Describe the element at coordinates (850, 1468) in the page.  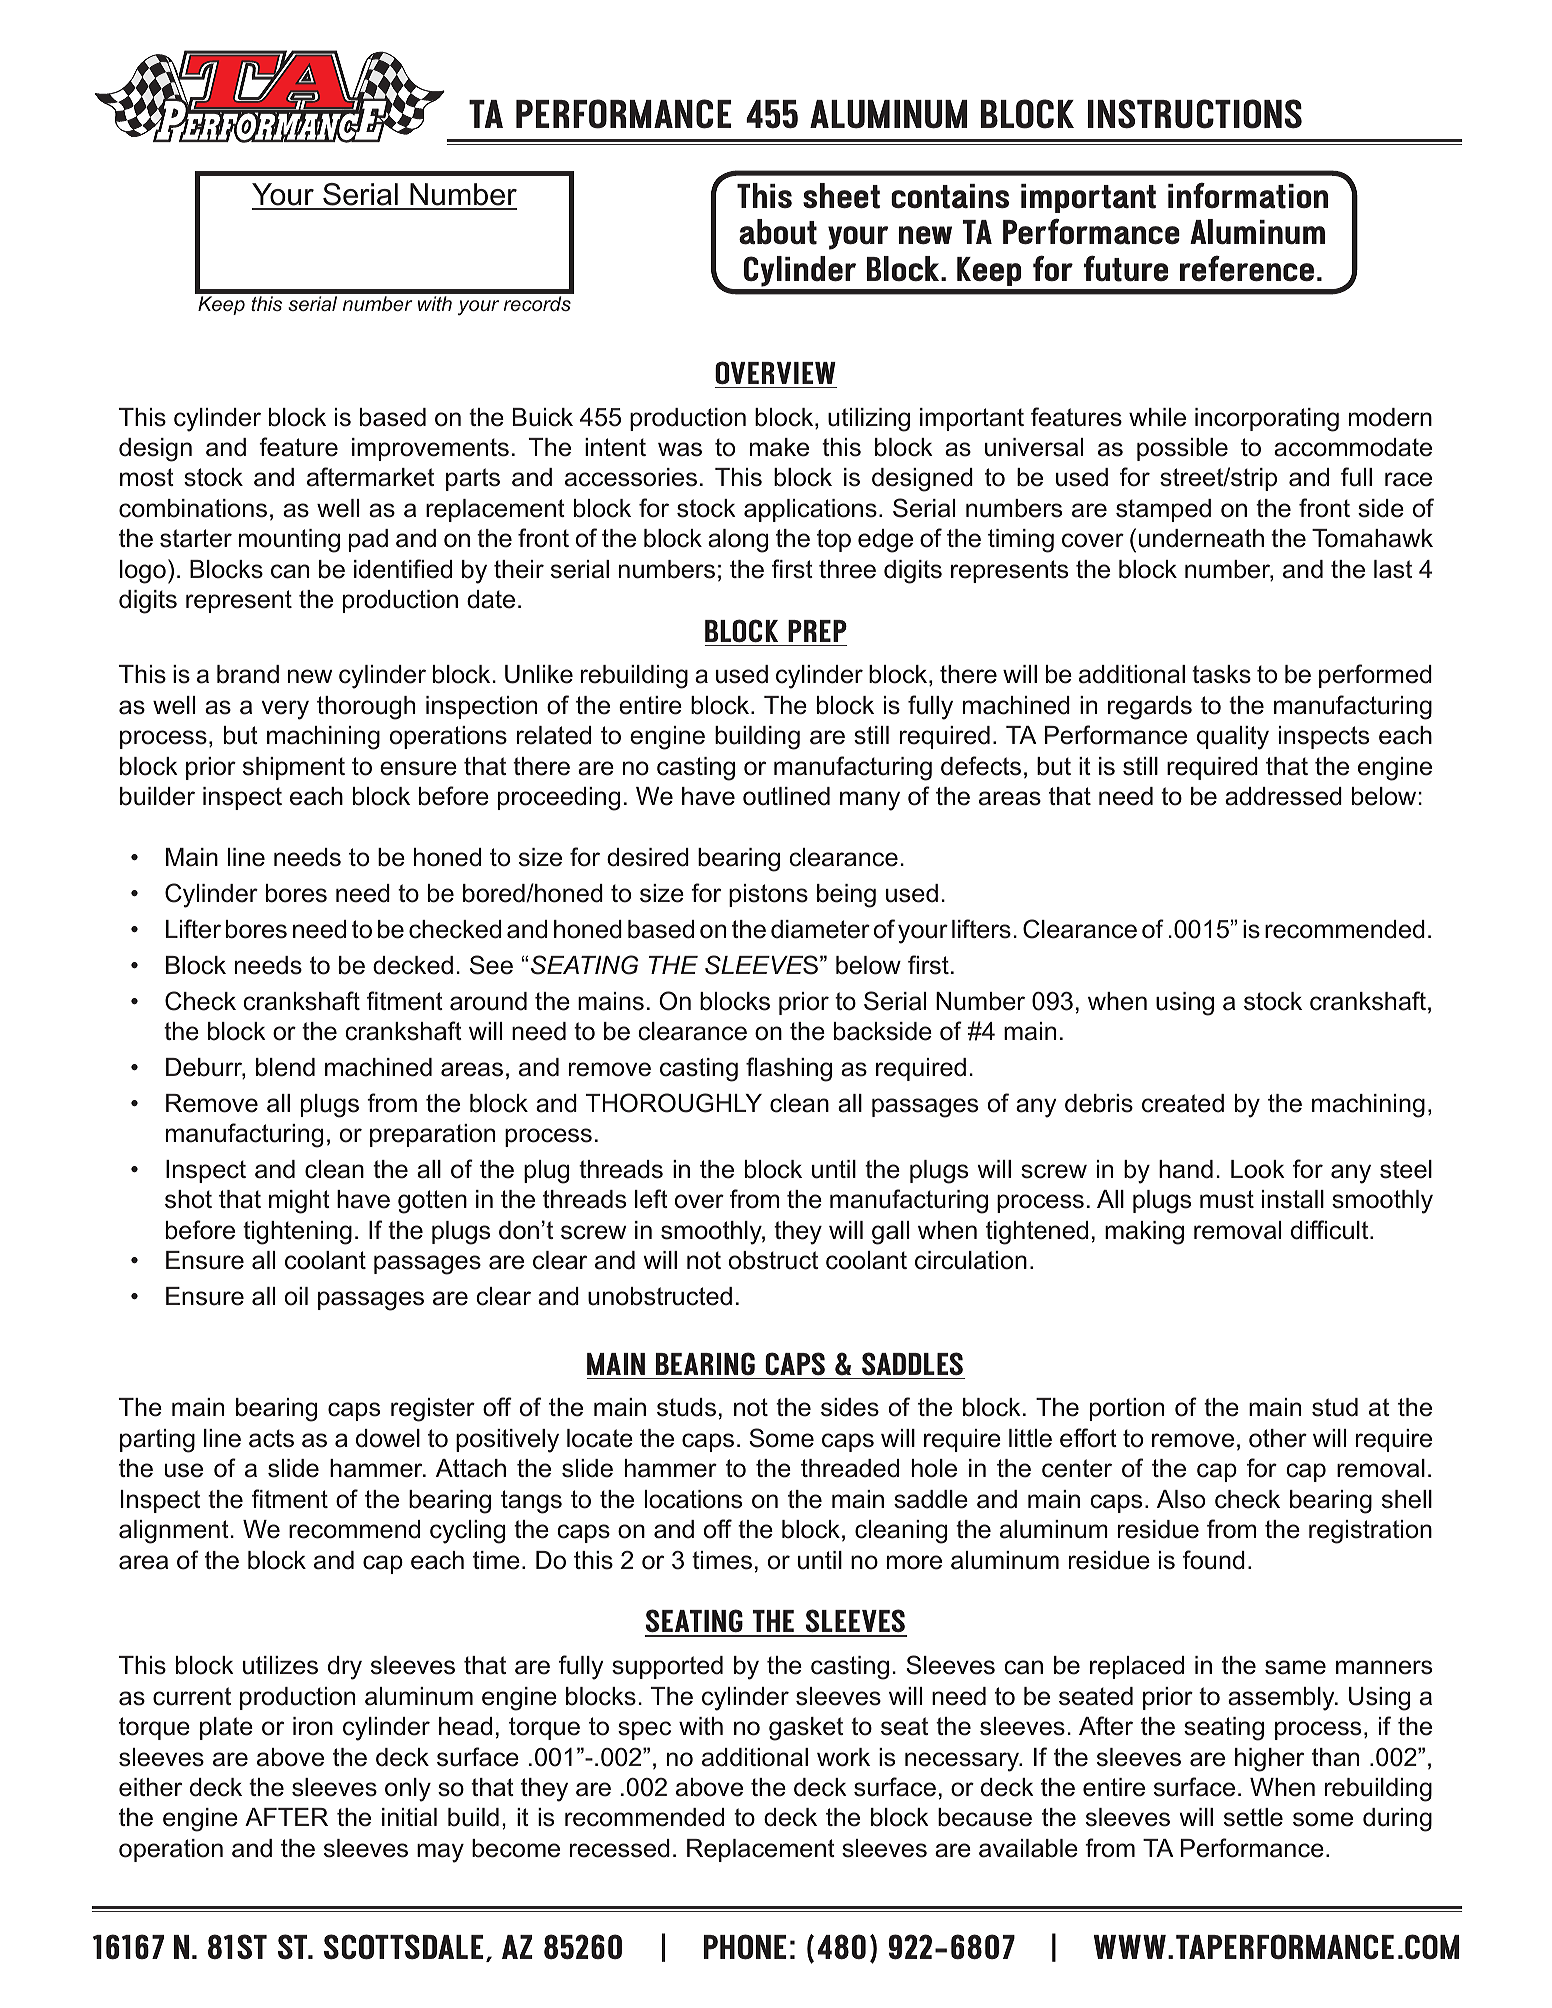
I see `threaded` at that location.
